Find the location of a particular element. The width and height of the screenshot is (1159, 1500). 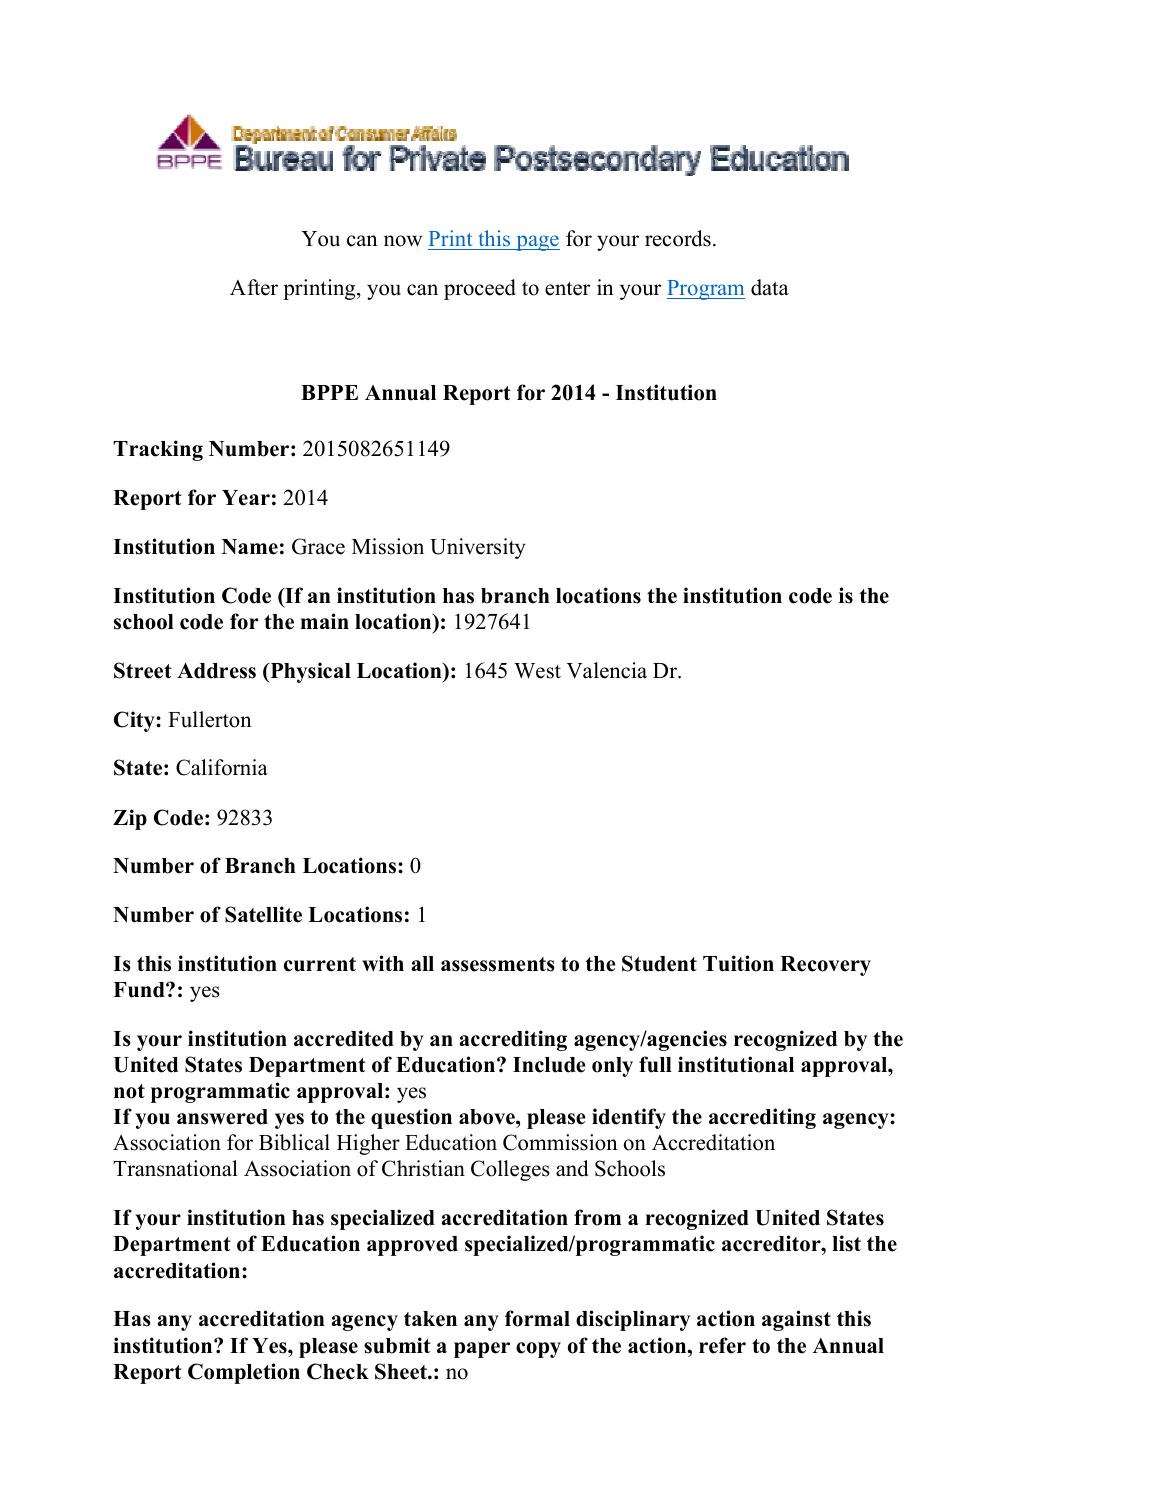

Valencia is located at coordinates (606, 670).
